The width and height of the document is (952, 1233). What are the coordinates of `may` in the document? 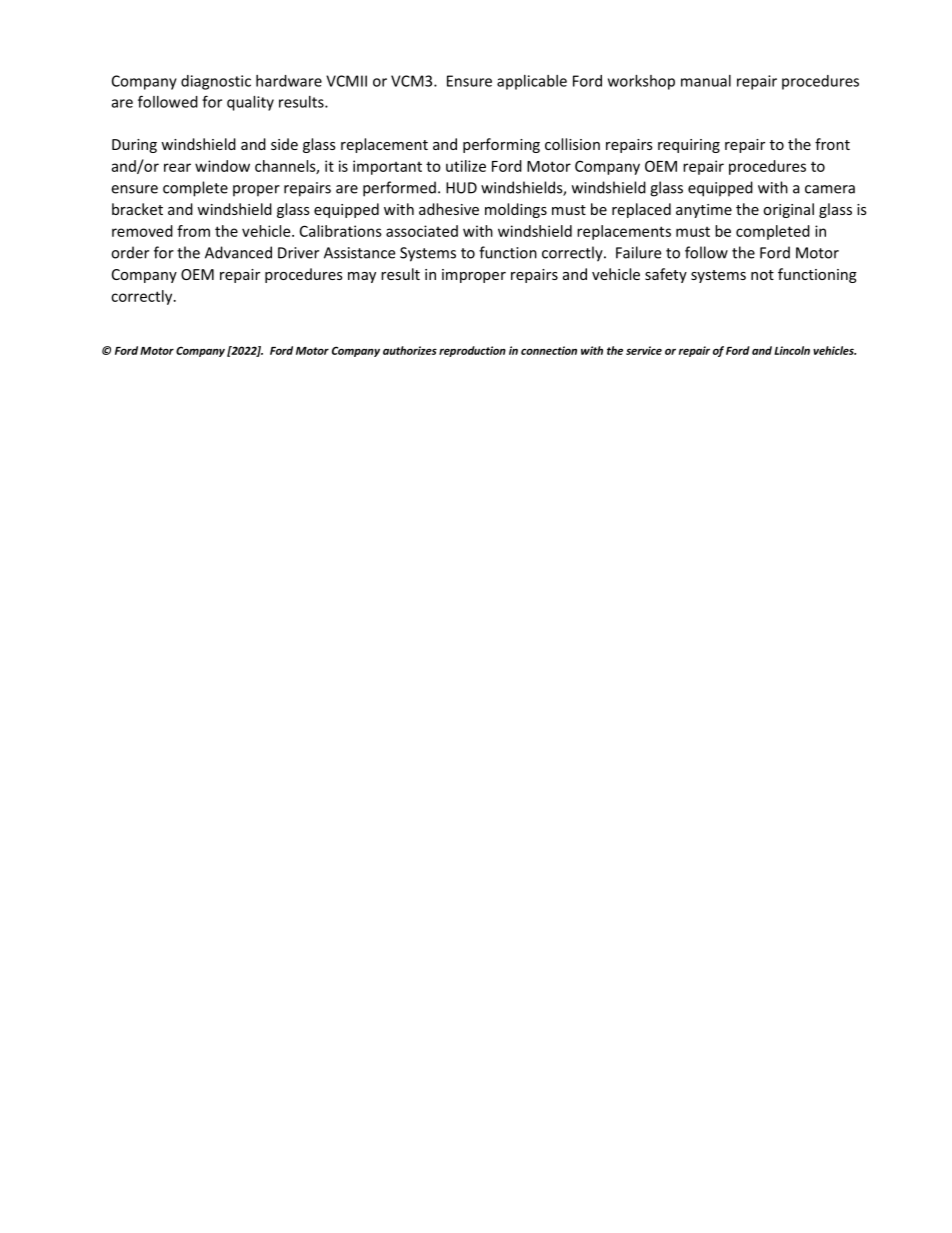 It's located at (362, 277).
